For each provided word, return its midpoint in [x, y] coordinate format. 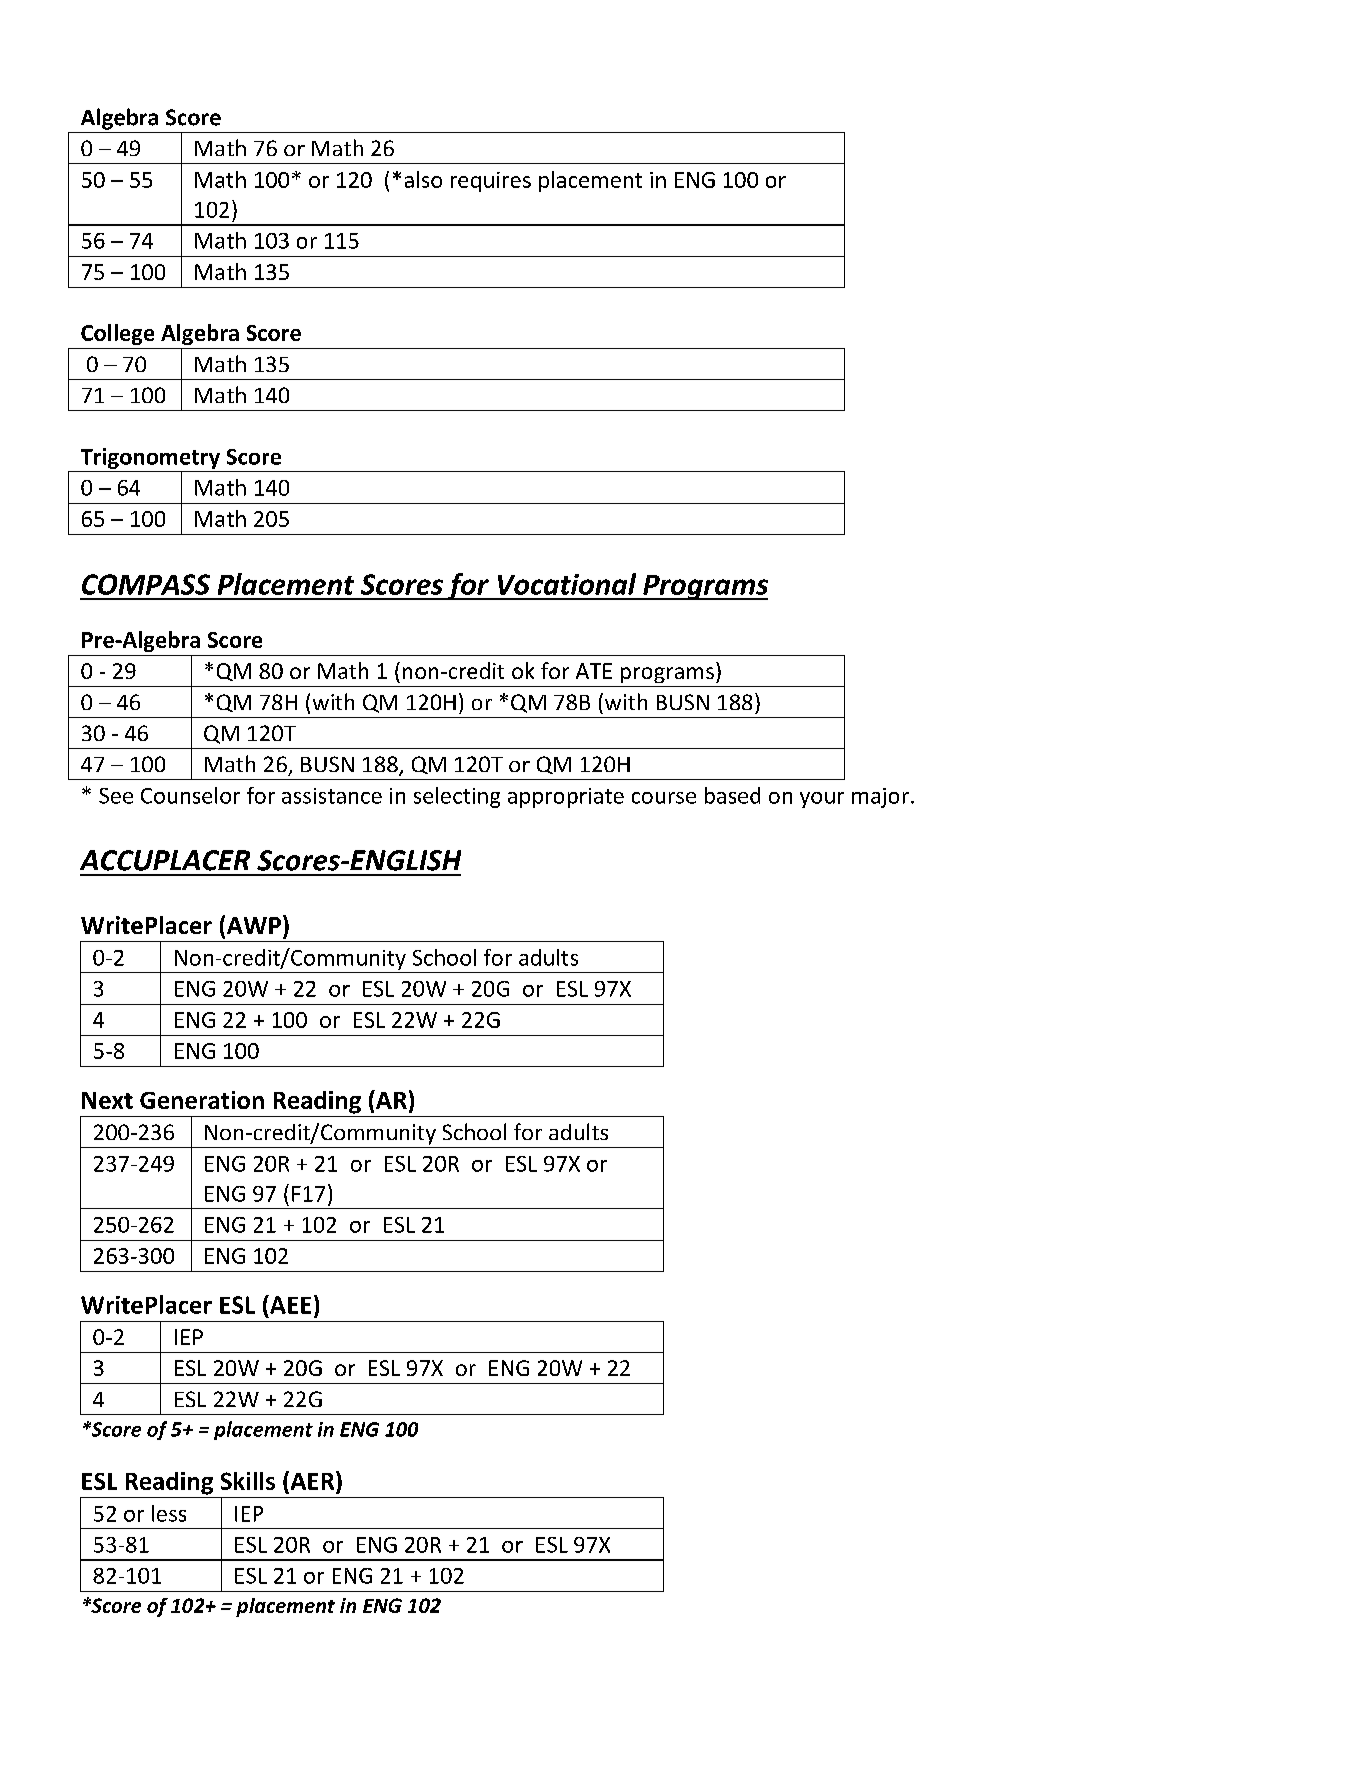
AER [312, 1480]
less [169, 1513]
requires [491, 182]
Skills [248, 1481]
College [117, 334]
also [423, 179]
